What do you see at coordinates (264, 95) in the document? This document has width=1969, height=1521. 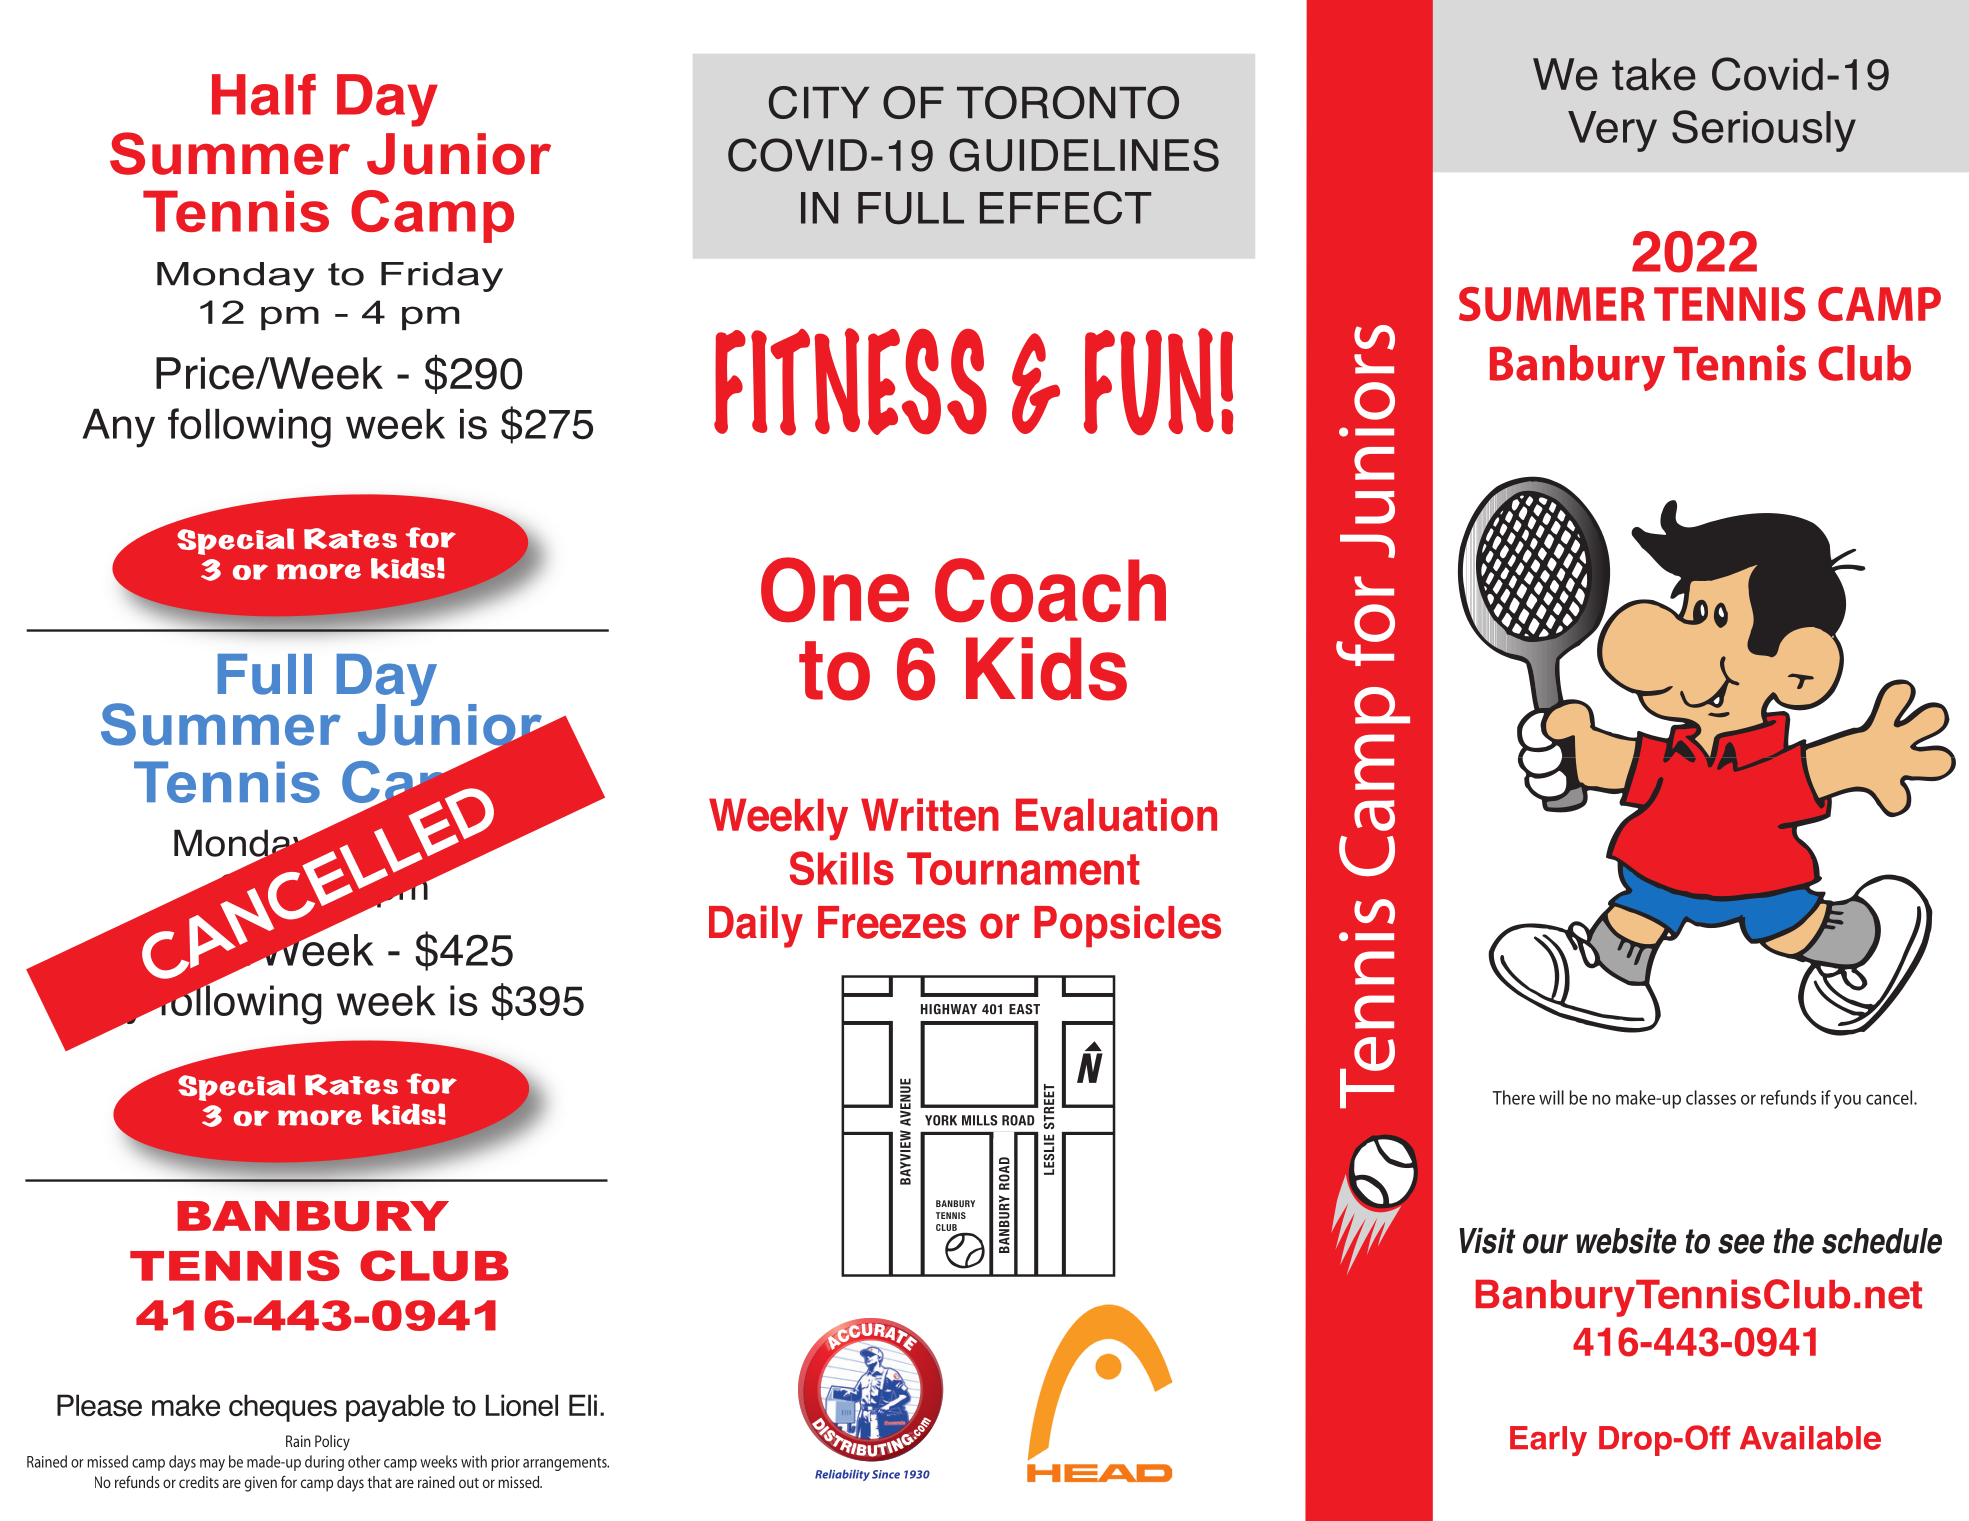 I see `Half` at bounding box center [264, 95].
